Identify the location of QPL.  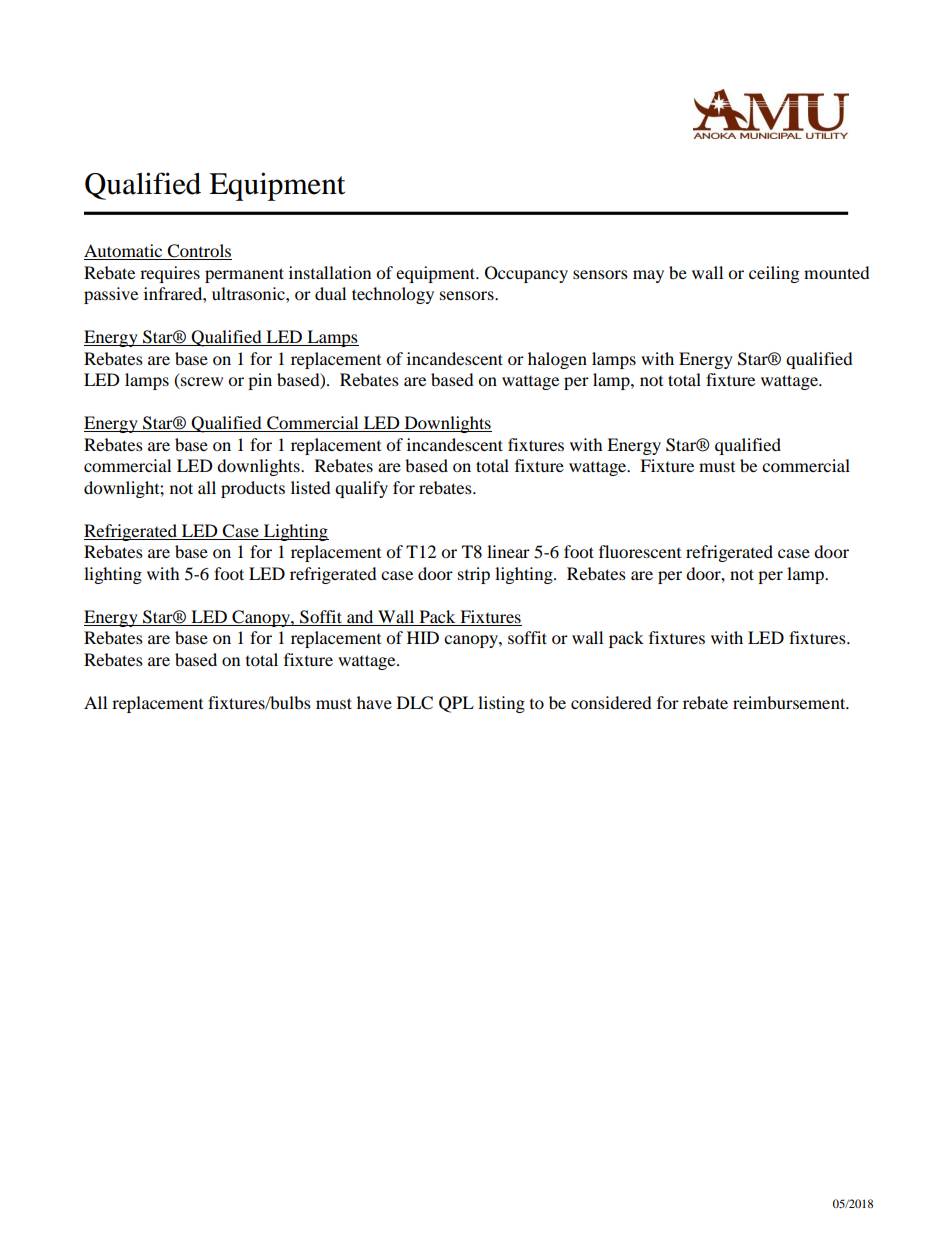
(456, 704).
